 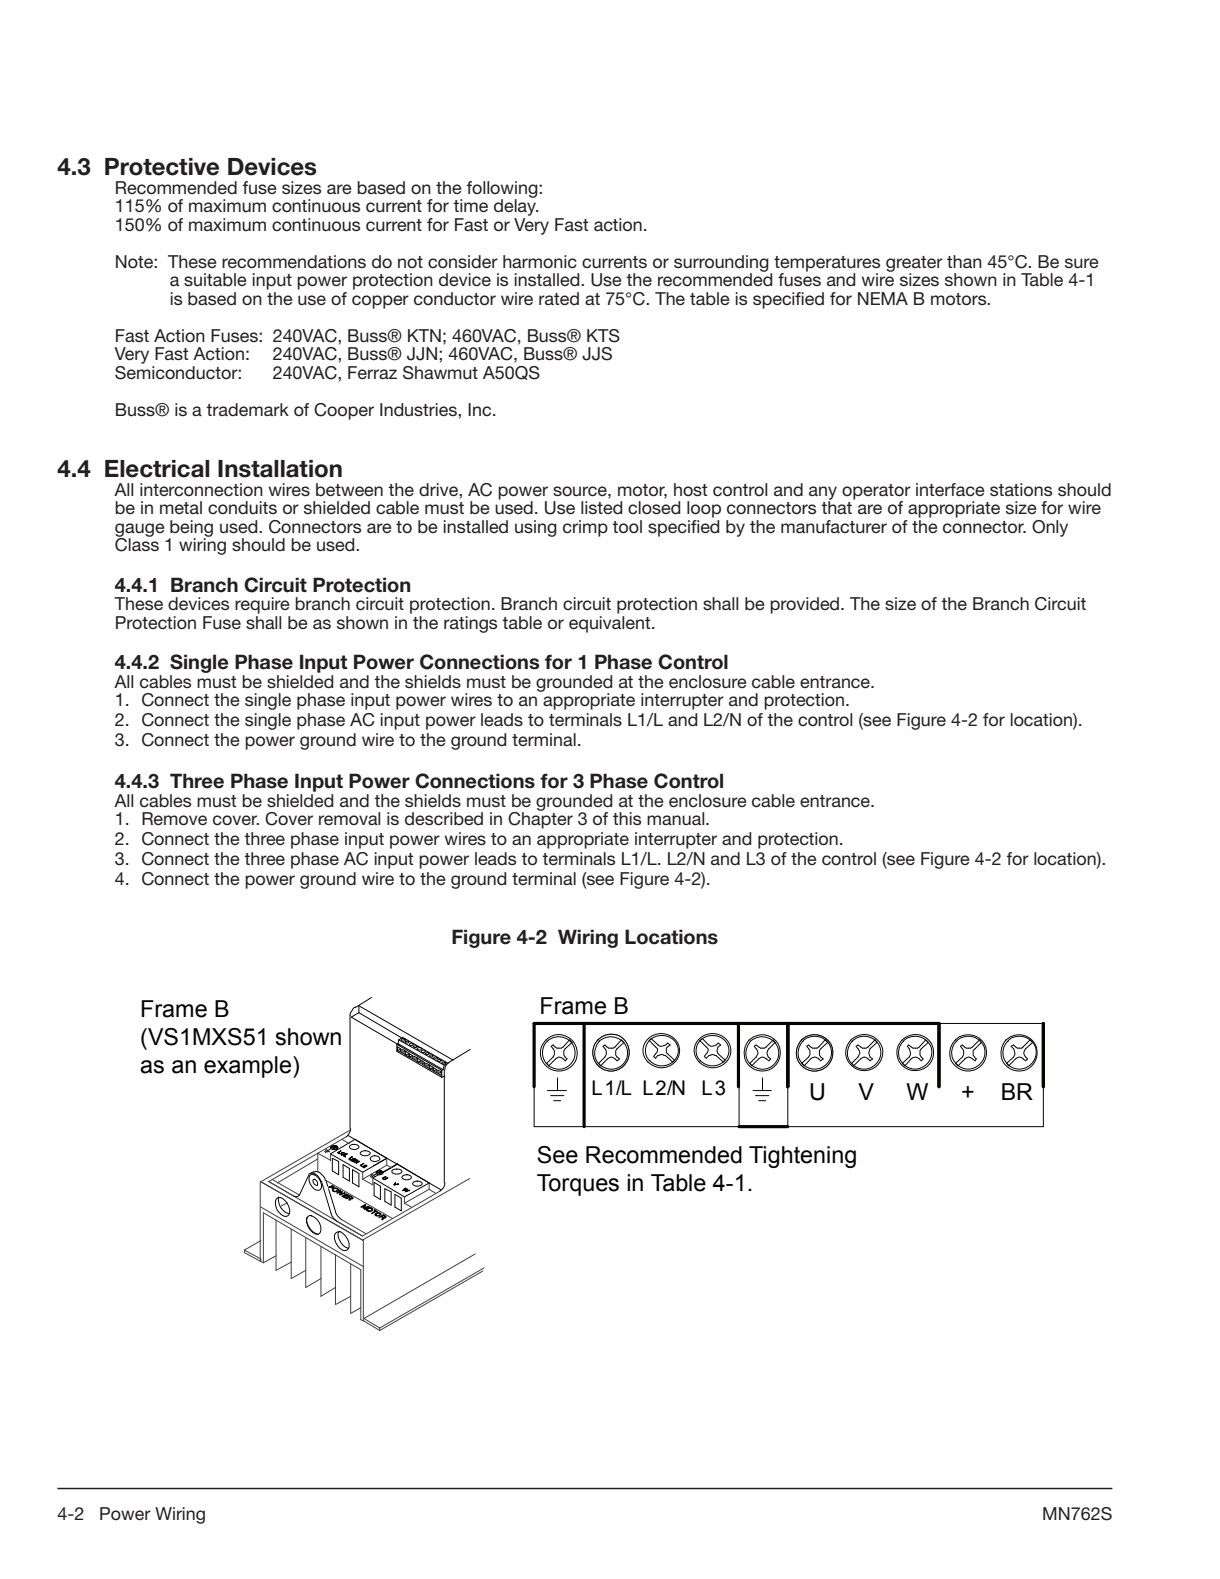 I want to click on manual, so click(x=677, y=818).
